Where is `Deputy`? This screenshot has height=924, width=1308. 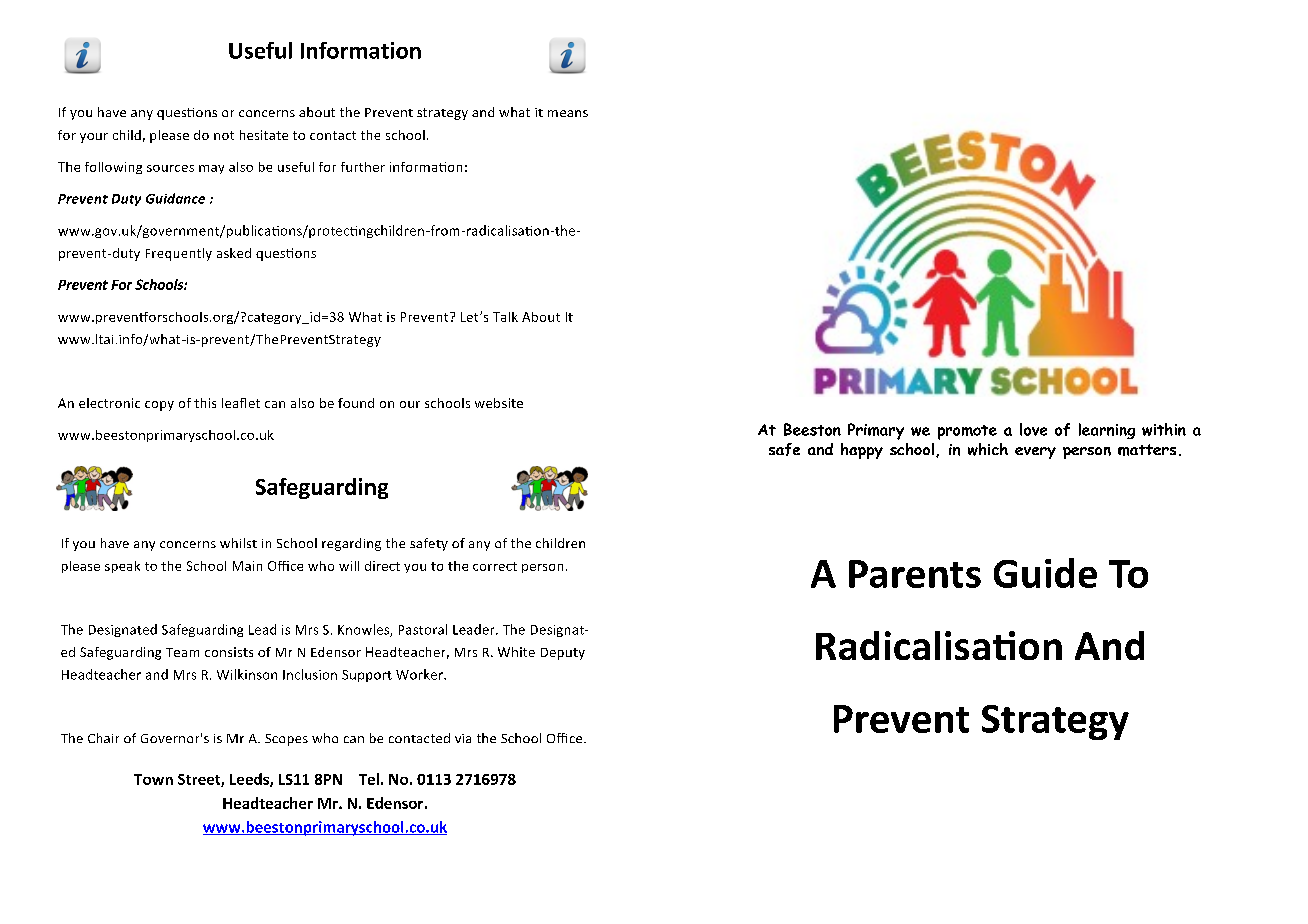
Deputy is located at coordinates (563, 654).
